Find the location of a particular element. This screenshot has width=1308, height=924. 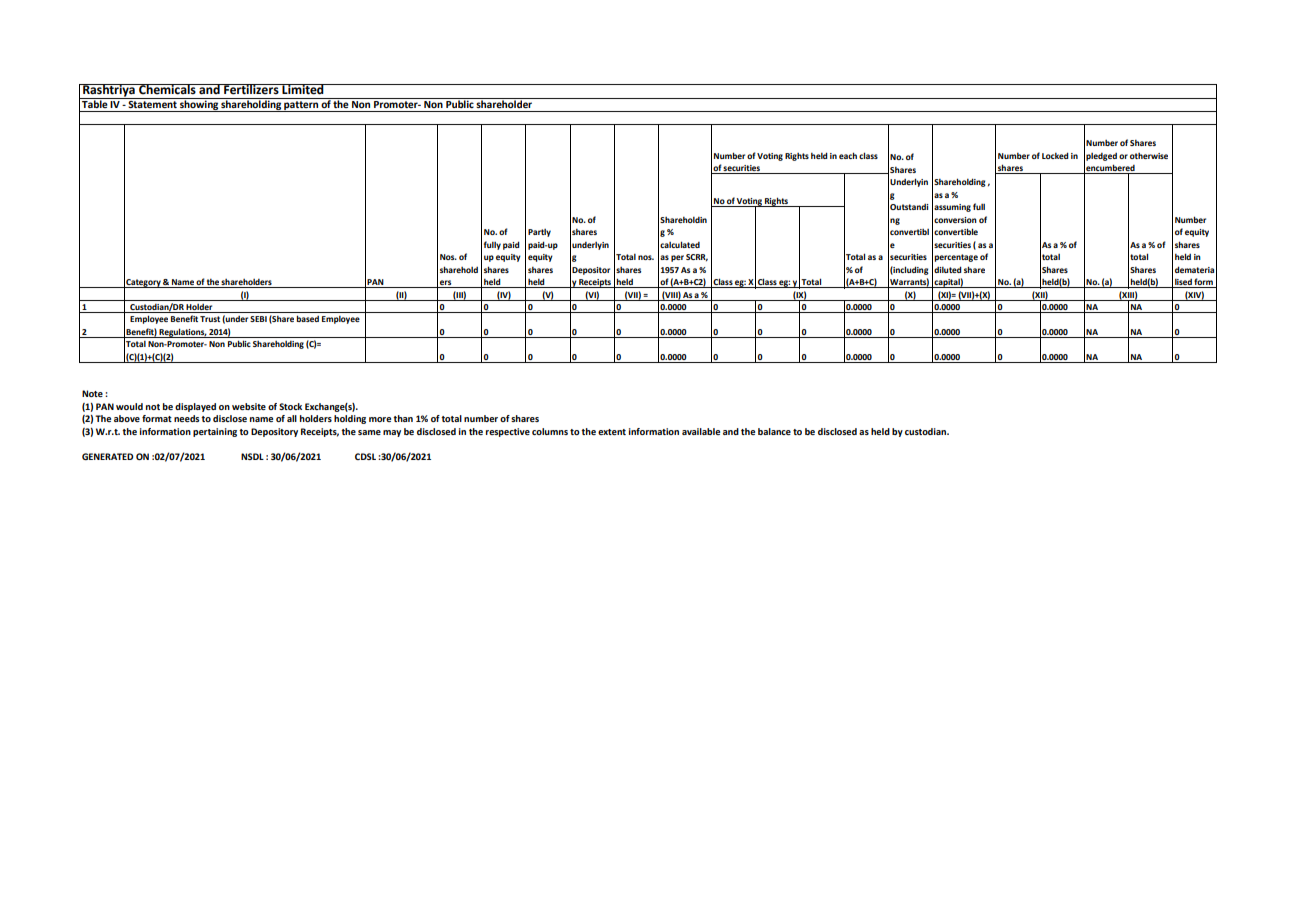

balance is located at coordinates (774, 431).
